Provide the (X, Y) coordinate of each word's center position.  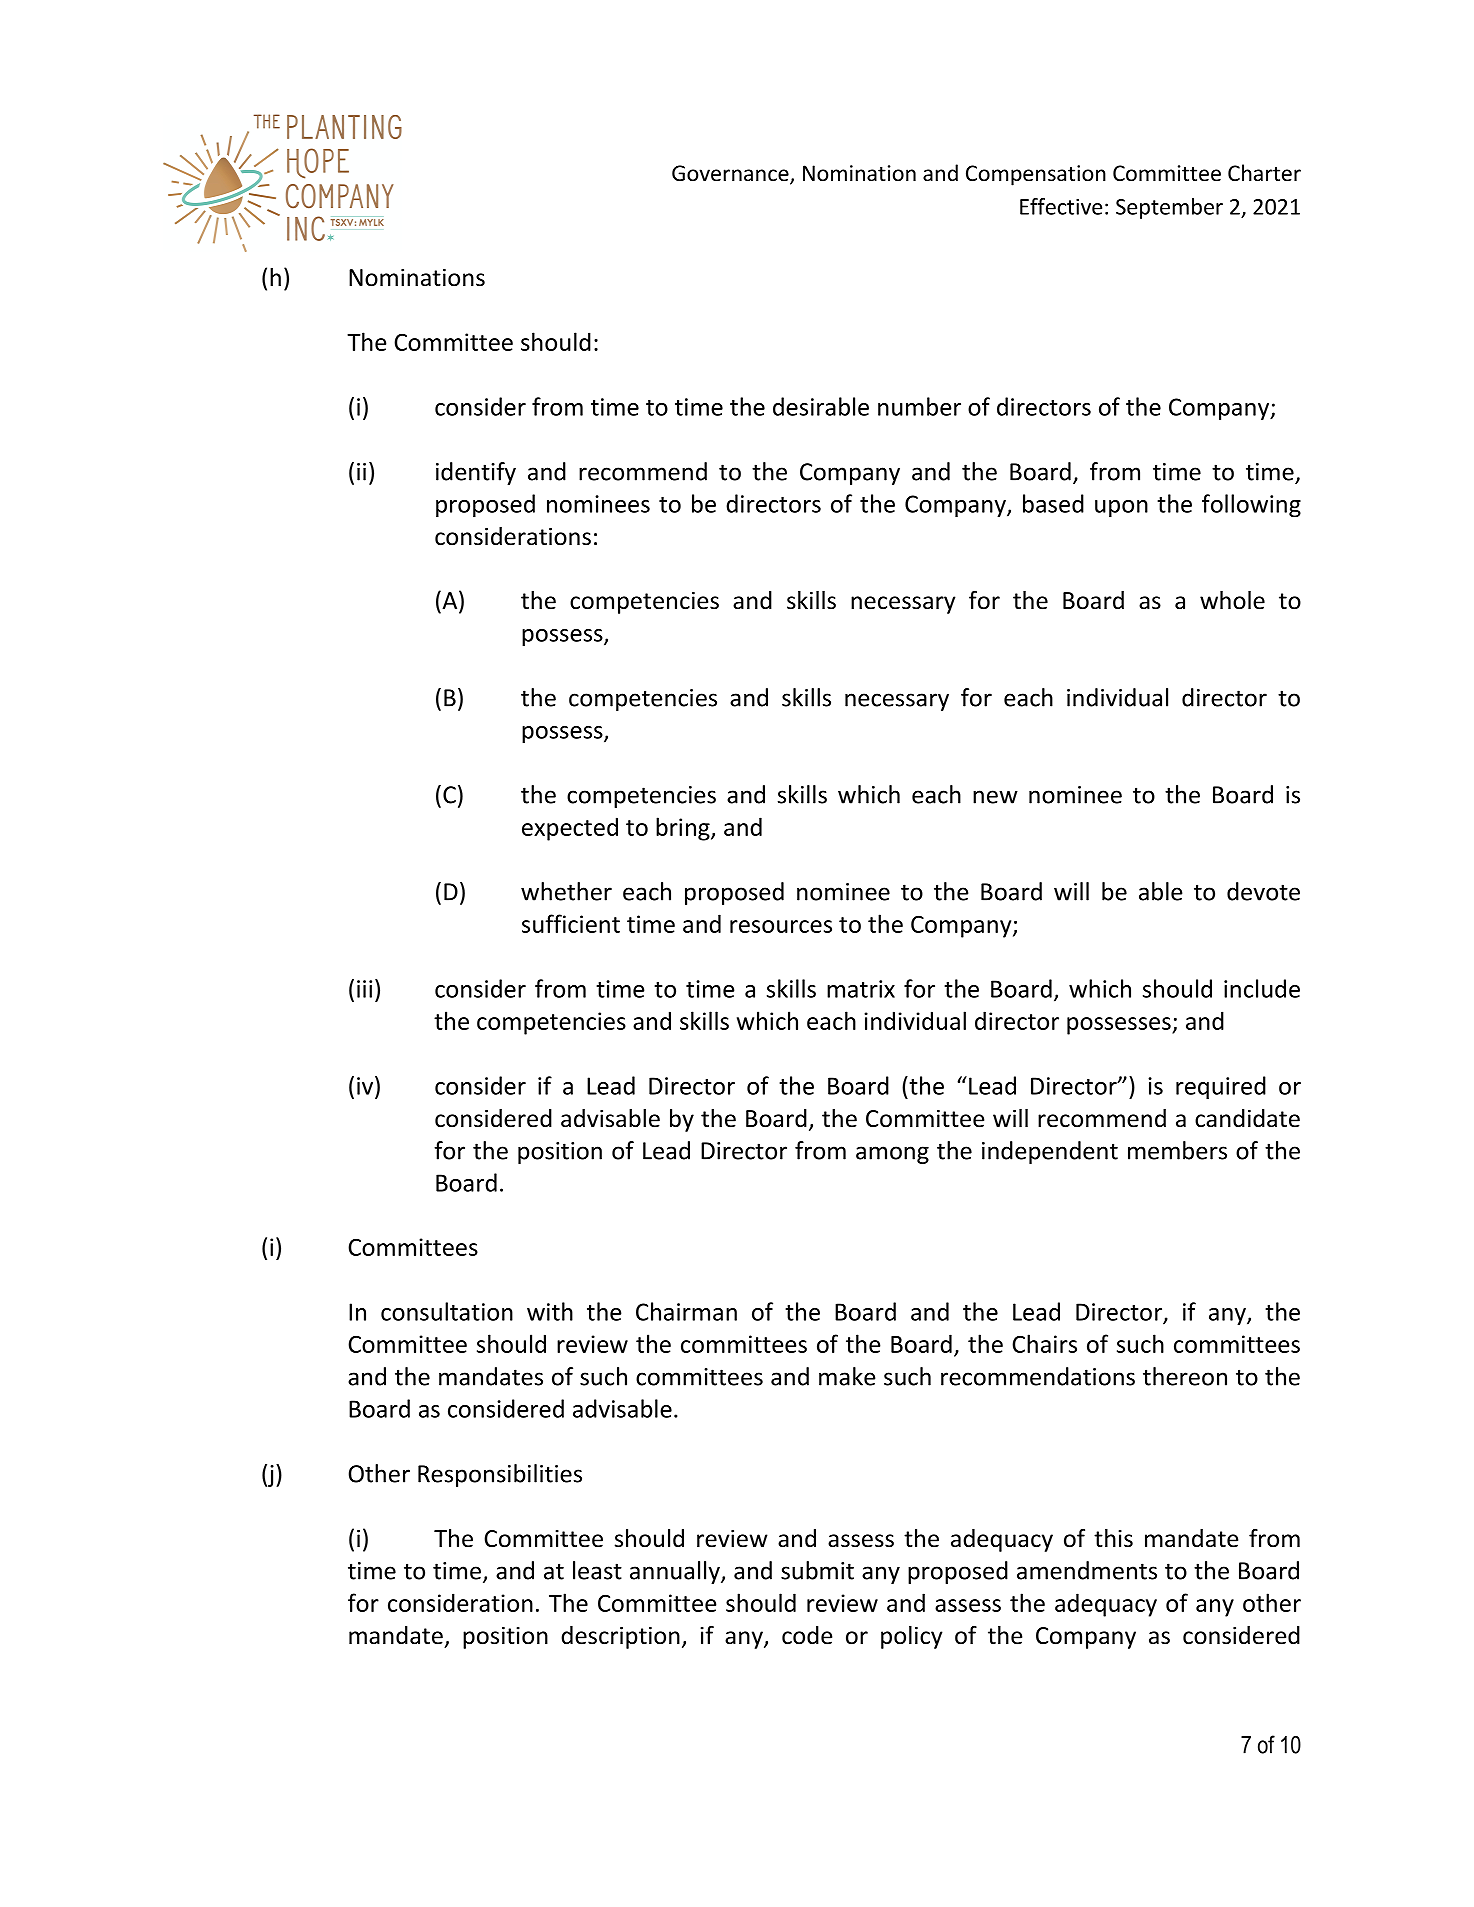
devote (1263, 891)
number (919, 406)
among (892, 1155)
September (1169, 208)
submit (817, 1570)
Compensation (1036, 175)
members (1177, 1150)
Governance (731, 174)
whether (566, 891)
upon (1121, 509)
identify (476, 473)
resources (781, 926)
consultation (447, 1311)
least (597, 1570)
